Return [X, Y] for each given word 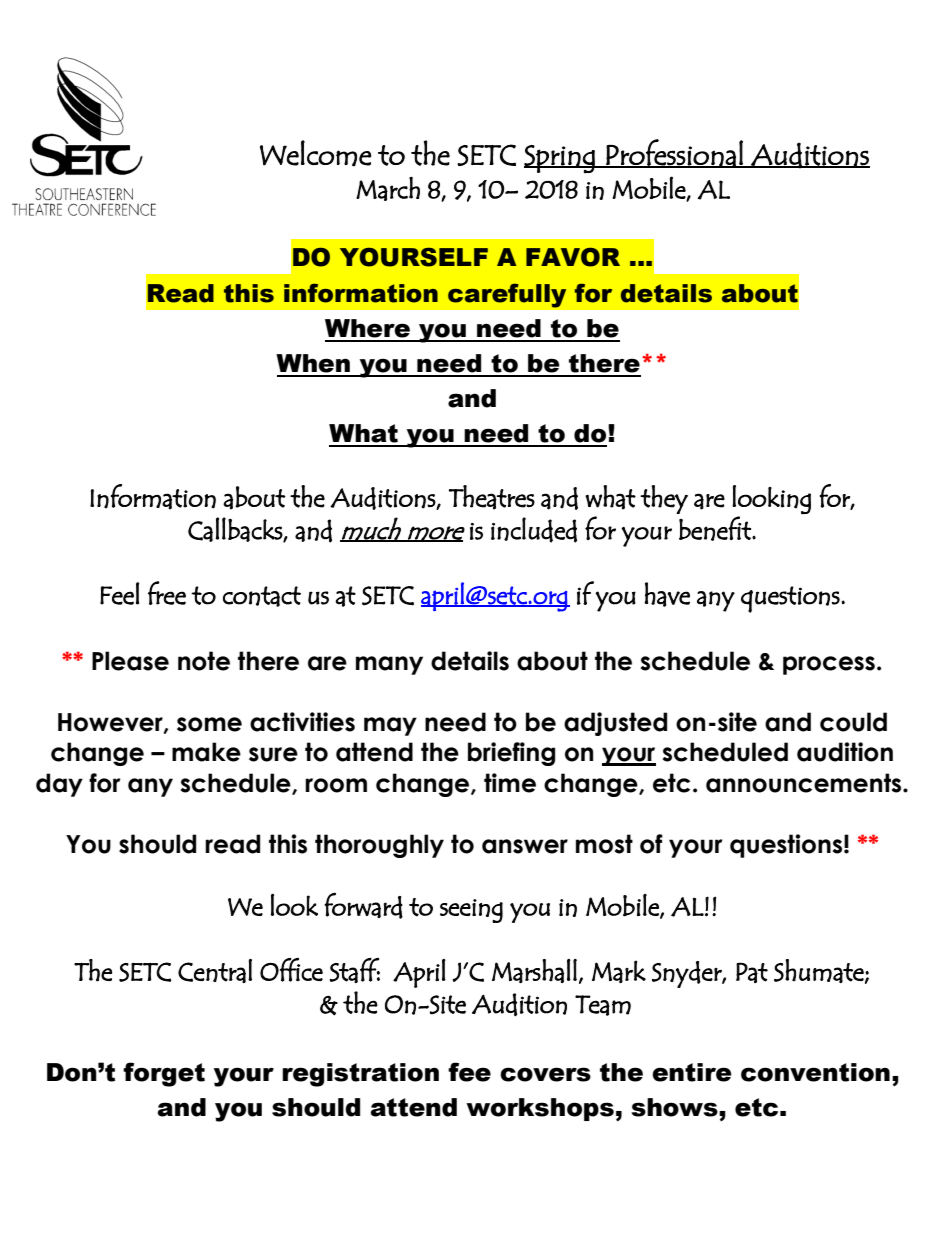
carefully [507, 296]
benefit [716, 528]
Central [215, 971]
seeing [471, 911]
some [209, 724]
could [853, 722]
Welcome [315, 153]
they [664, 499]
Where [367, 328]
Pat [752, 972]
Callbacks [236, 530]
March [388, 188]
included [534, 530]
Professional [674, 153]
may [390, 726]
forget [164, 1074]
